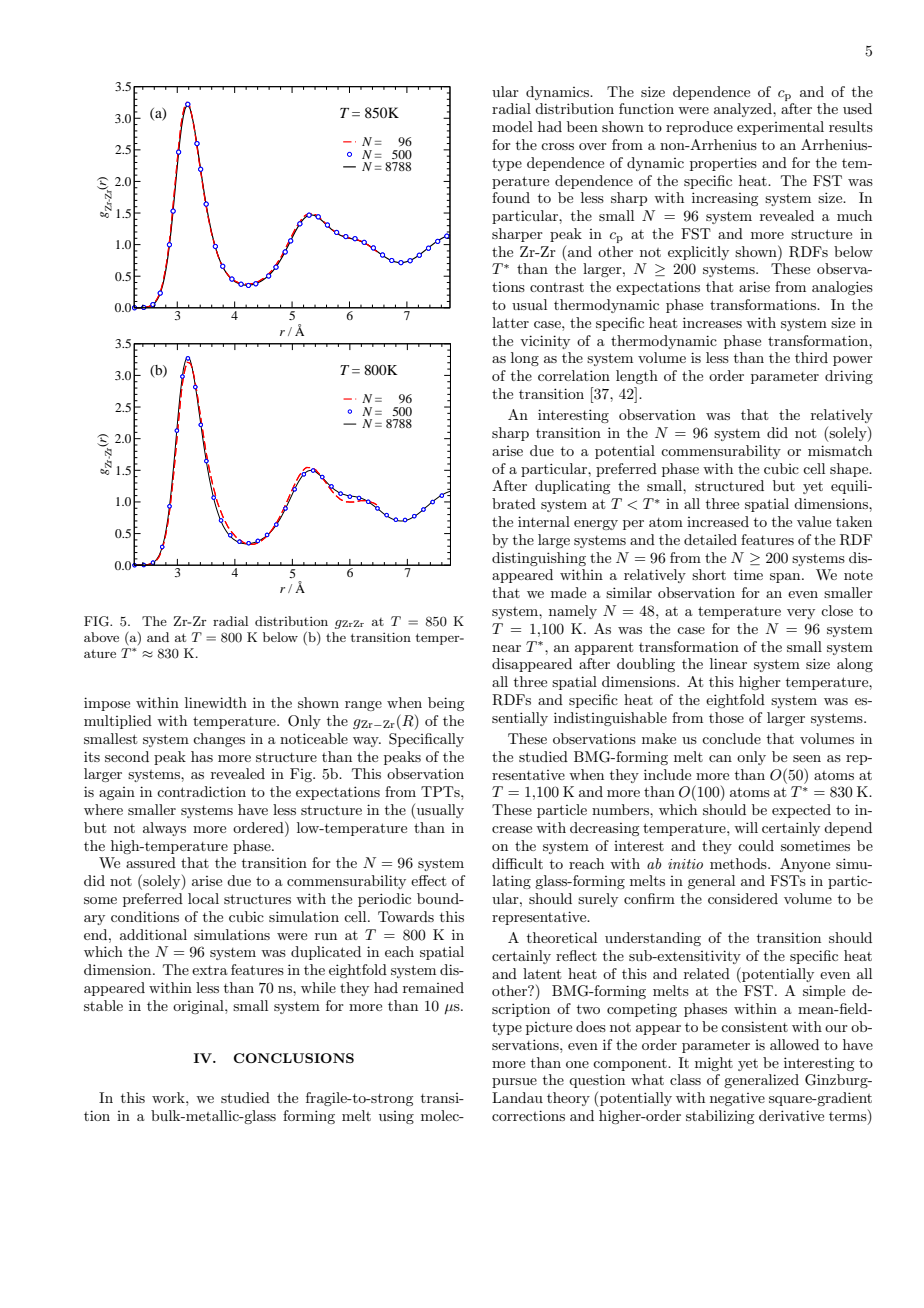 This image has height=1308, width=924. I want to click on model, so click(512, 126).
